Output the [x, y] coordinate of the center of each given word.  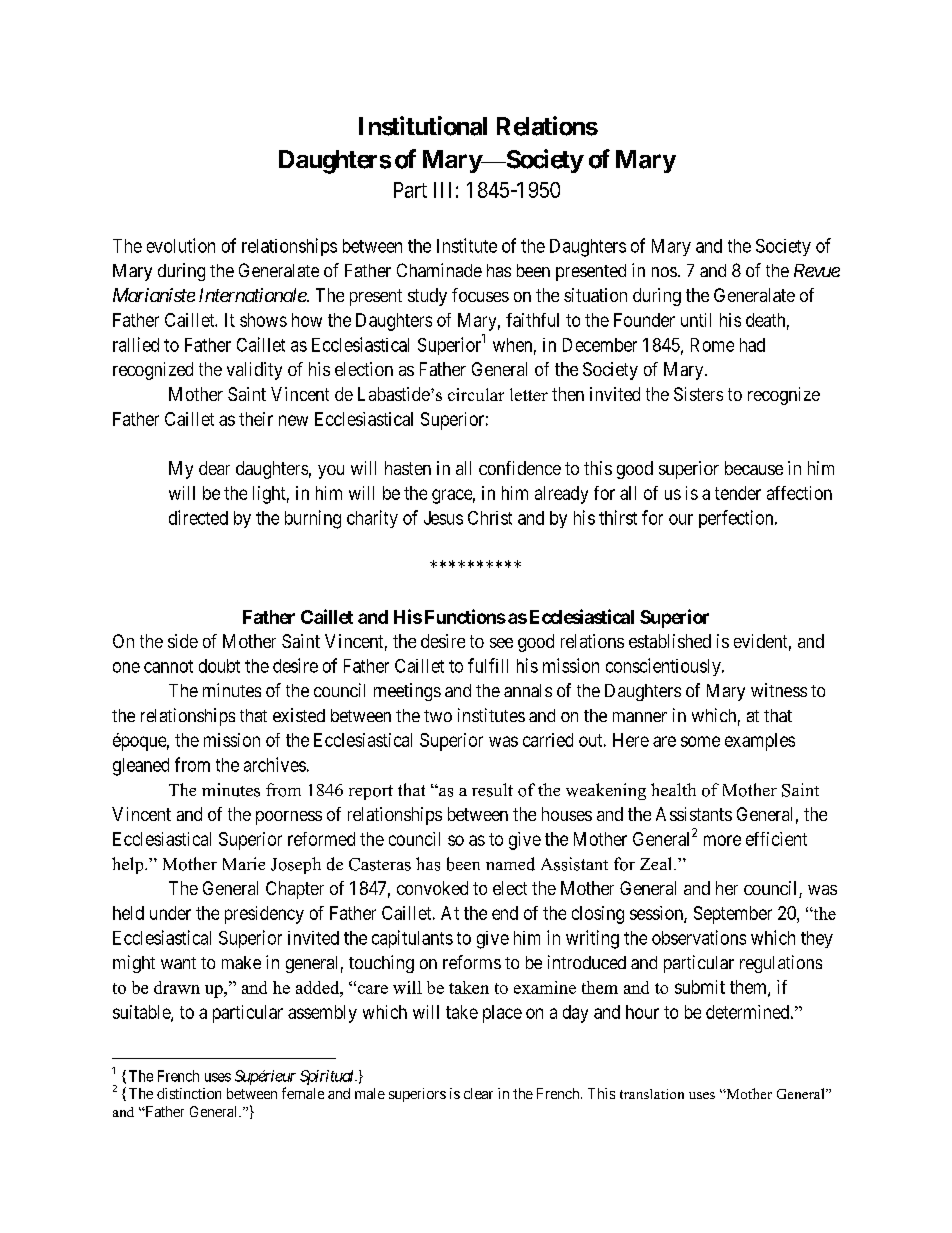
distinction [189, 1093]
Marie [244, 863]
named [510, 864]
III [442, 190]
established [670, 641]
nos [664, 272]
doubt [219, 666]
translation [652, 1094]
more [722, 840]
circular [476, 394]
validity [254, 371]
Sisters [698, 394]
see [501, 643]
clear [478, 1093]
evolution [181, 245]
